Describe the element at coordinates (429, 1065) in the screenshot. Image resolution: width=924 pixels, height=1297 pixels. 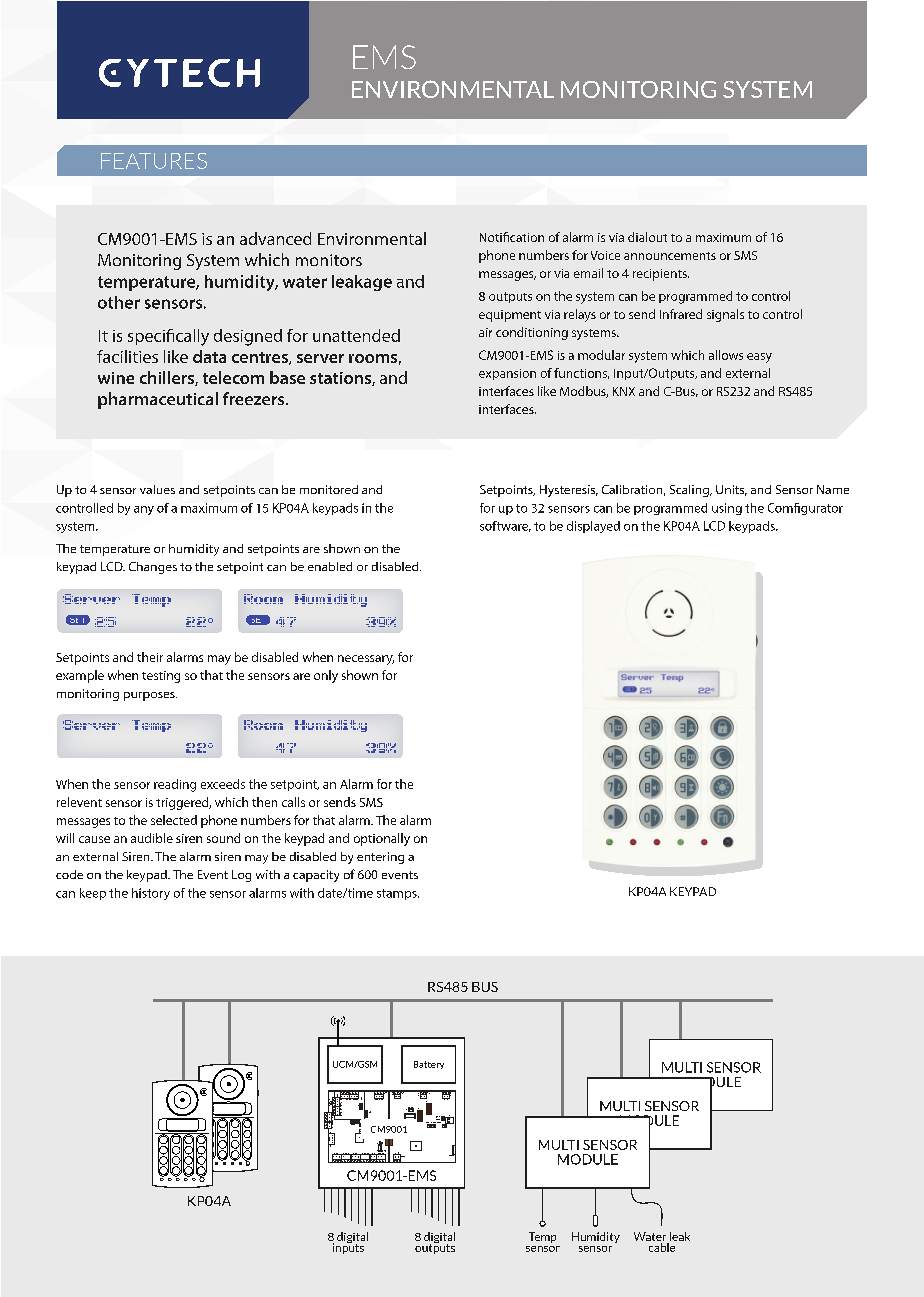
I see `Battery` at that location.
